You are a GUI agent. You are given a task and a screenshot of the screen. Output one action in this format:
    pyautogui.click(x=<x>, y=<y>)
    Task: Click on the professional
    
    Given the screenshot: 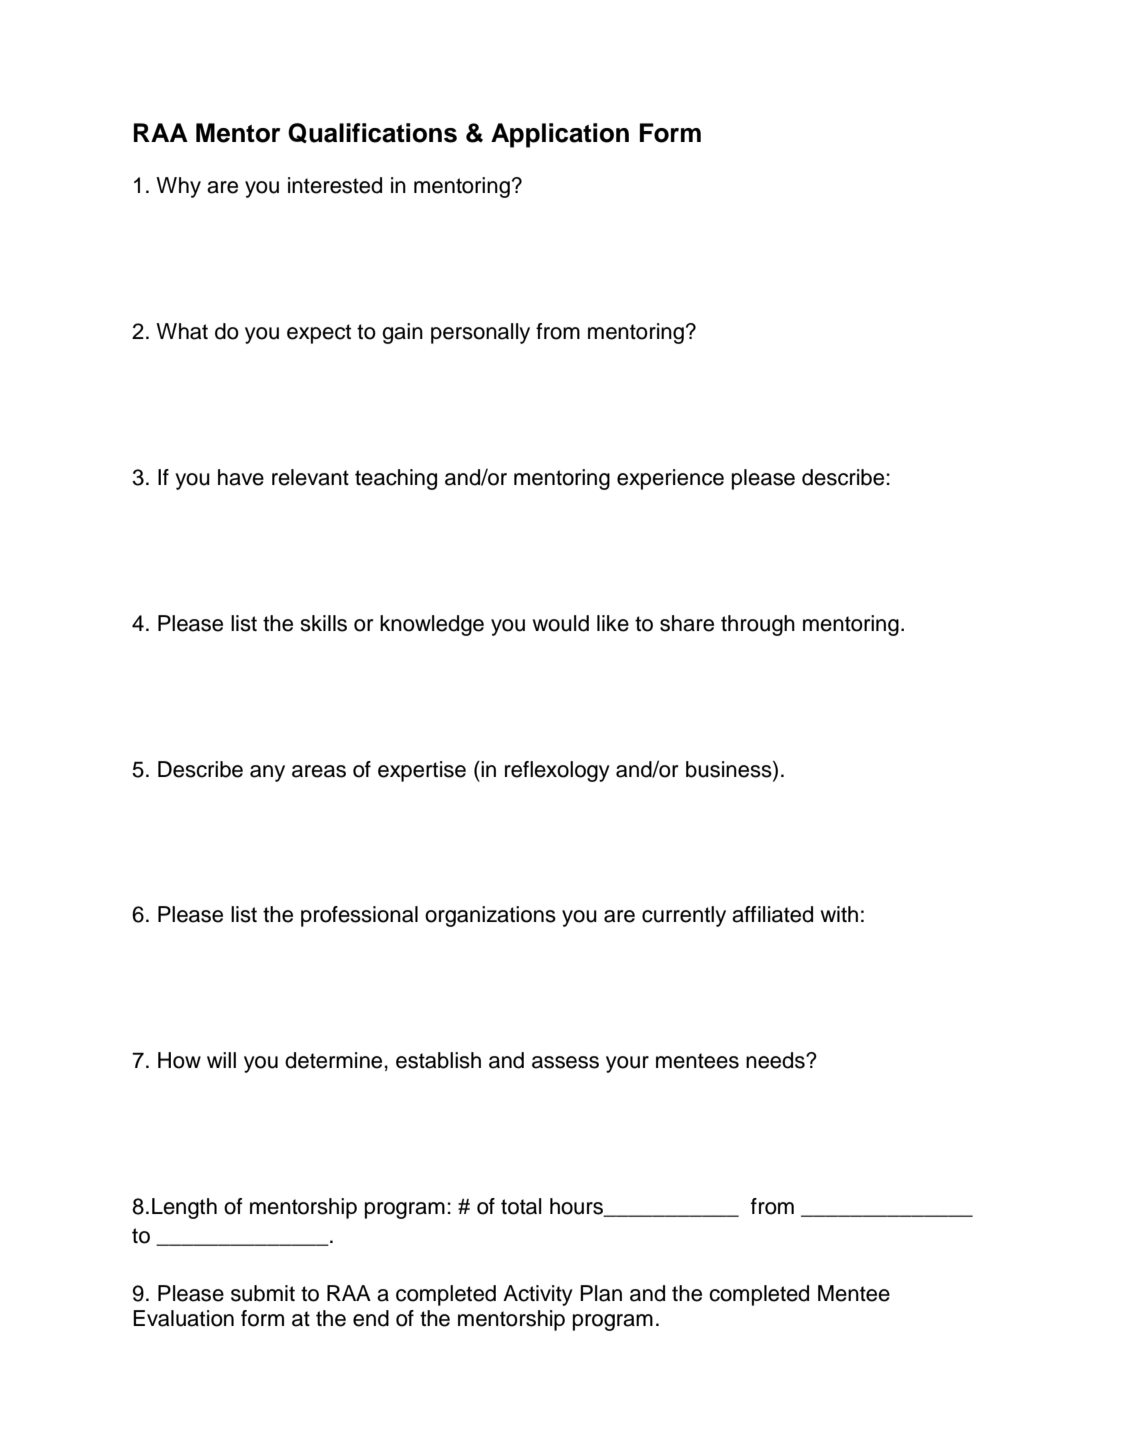 What is the action you would take?
    pyautogui.click(x=359, y=916)
